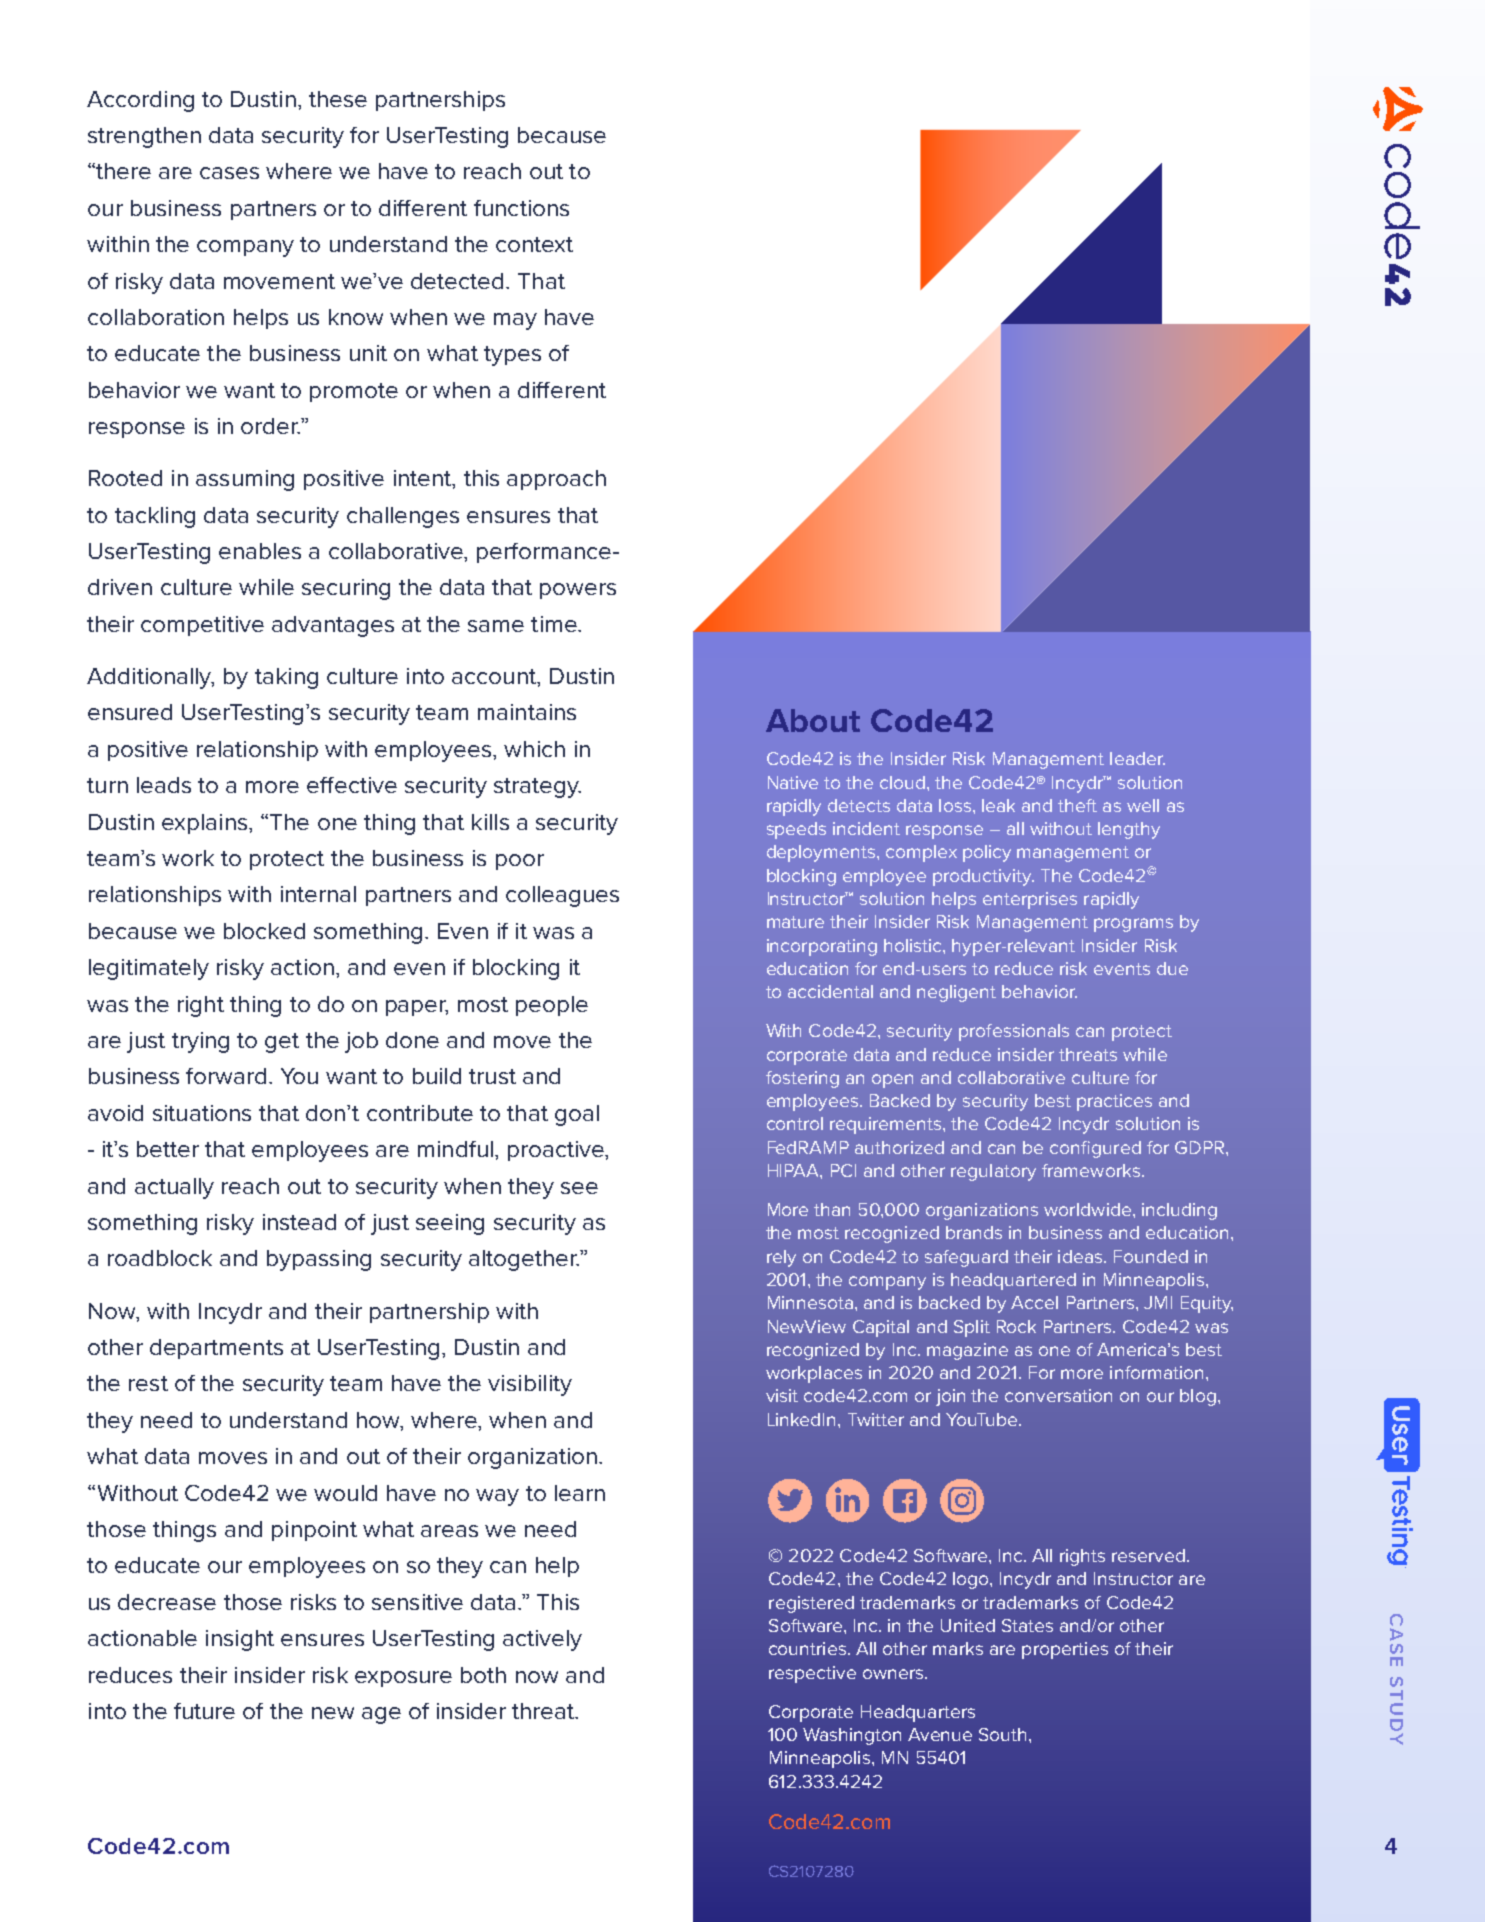 Image resolution: width=1485 pixels, height=1922 pixels. I want to click on functions, so click(521, 208).
